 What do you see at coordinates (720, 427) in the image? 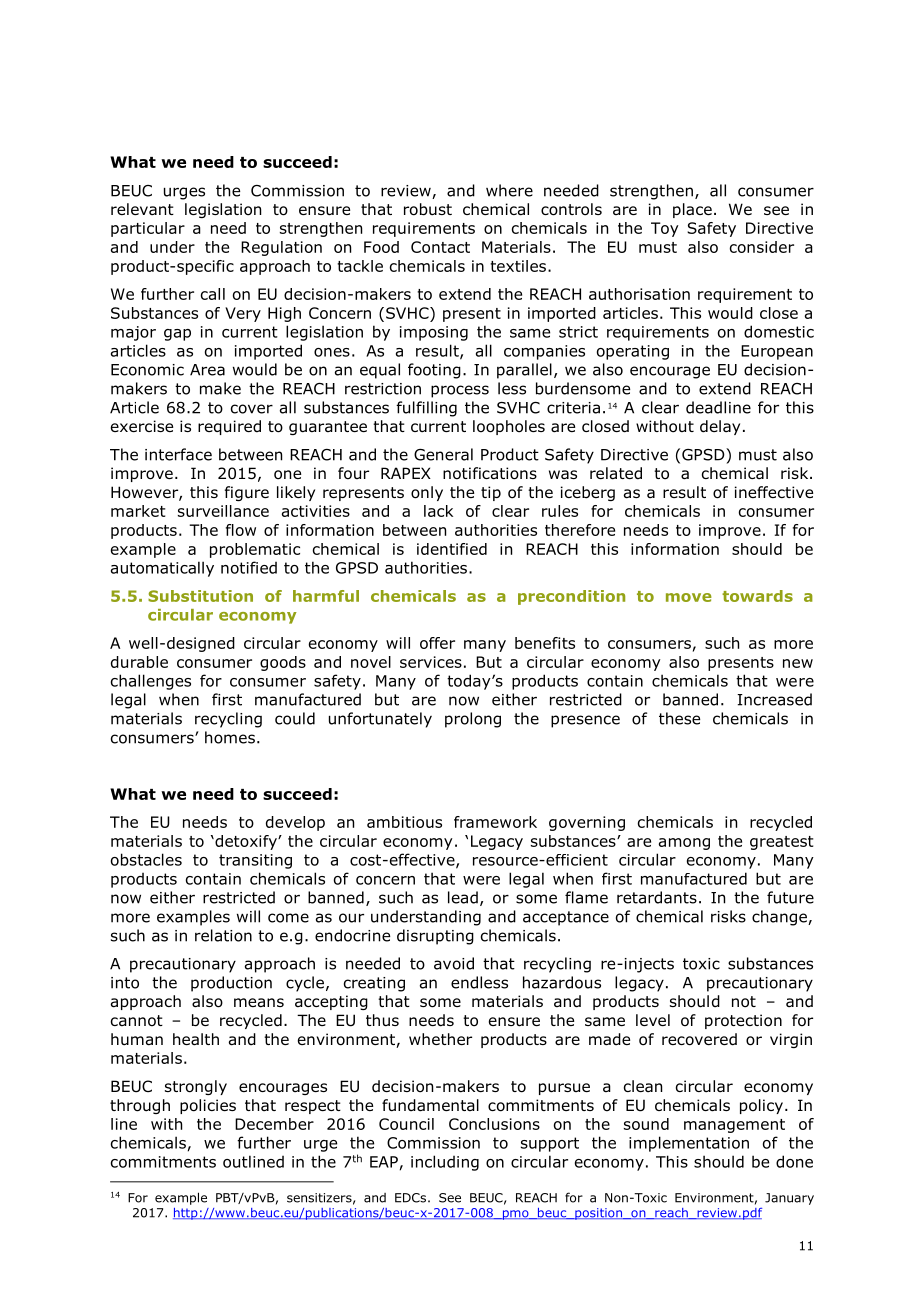
I see `delay` at bounding box center [720, 427].
